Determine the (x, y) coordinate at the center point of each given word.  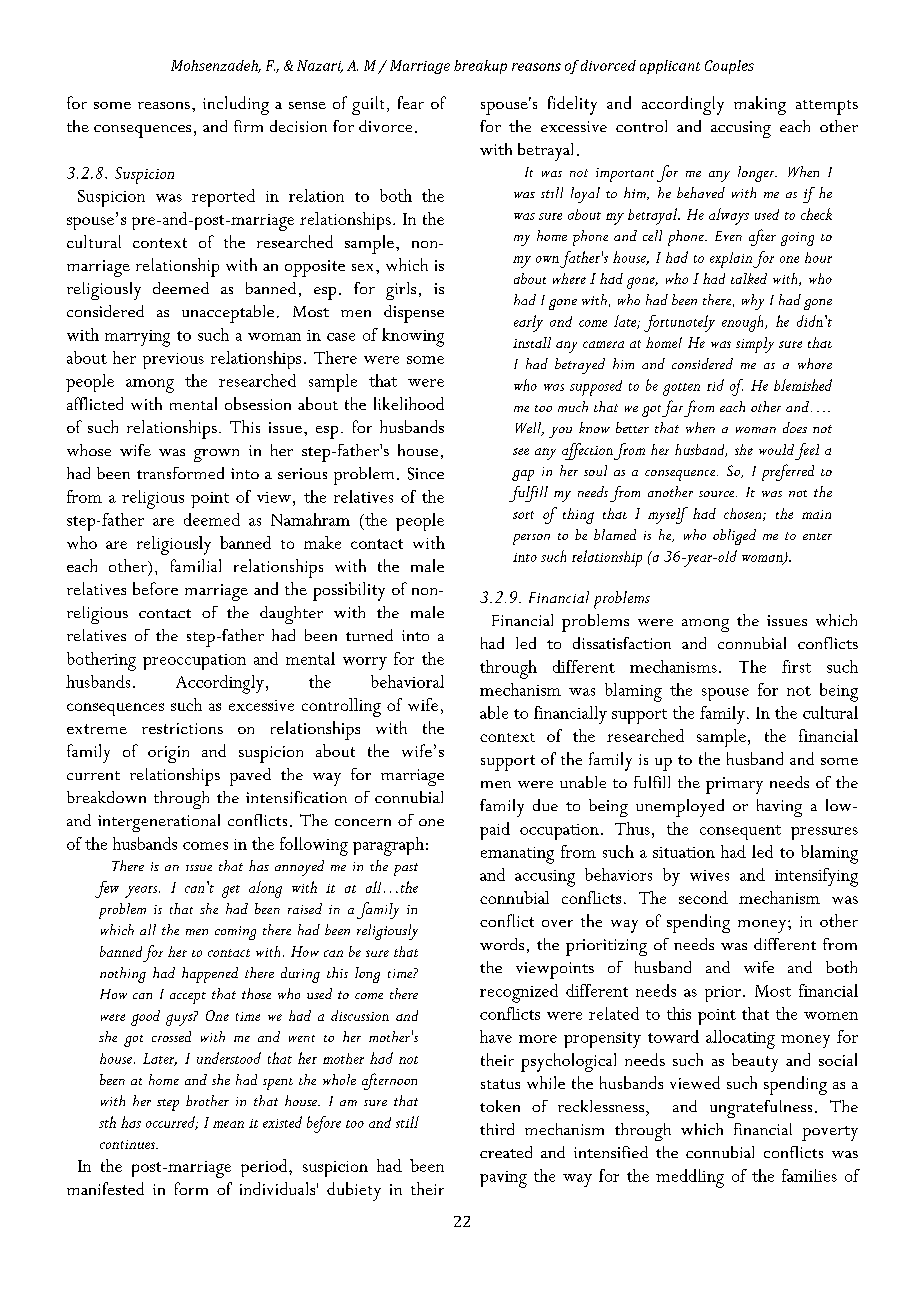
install (532, 342)
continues (128, 1144)
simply (755, 345)
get (231, 891)
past (406, 869)
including (236, 105)
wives (709, 875)
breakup (480, 67)
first (796, 666)
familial (196, 565)
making (760, 105)
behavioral (407, 681)
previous (173, 361)
